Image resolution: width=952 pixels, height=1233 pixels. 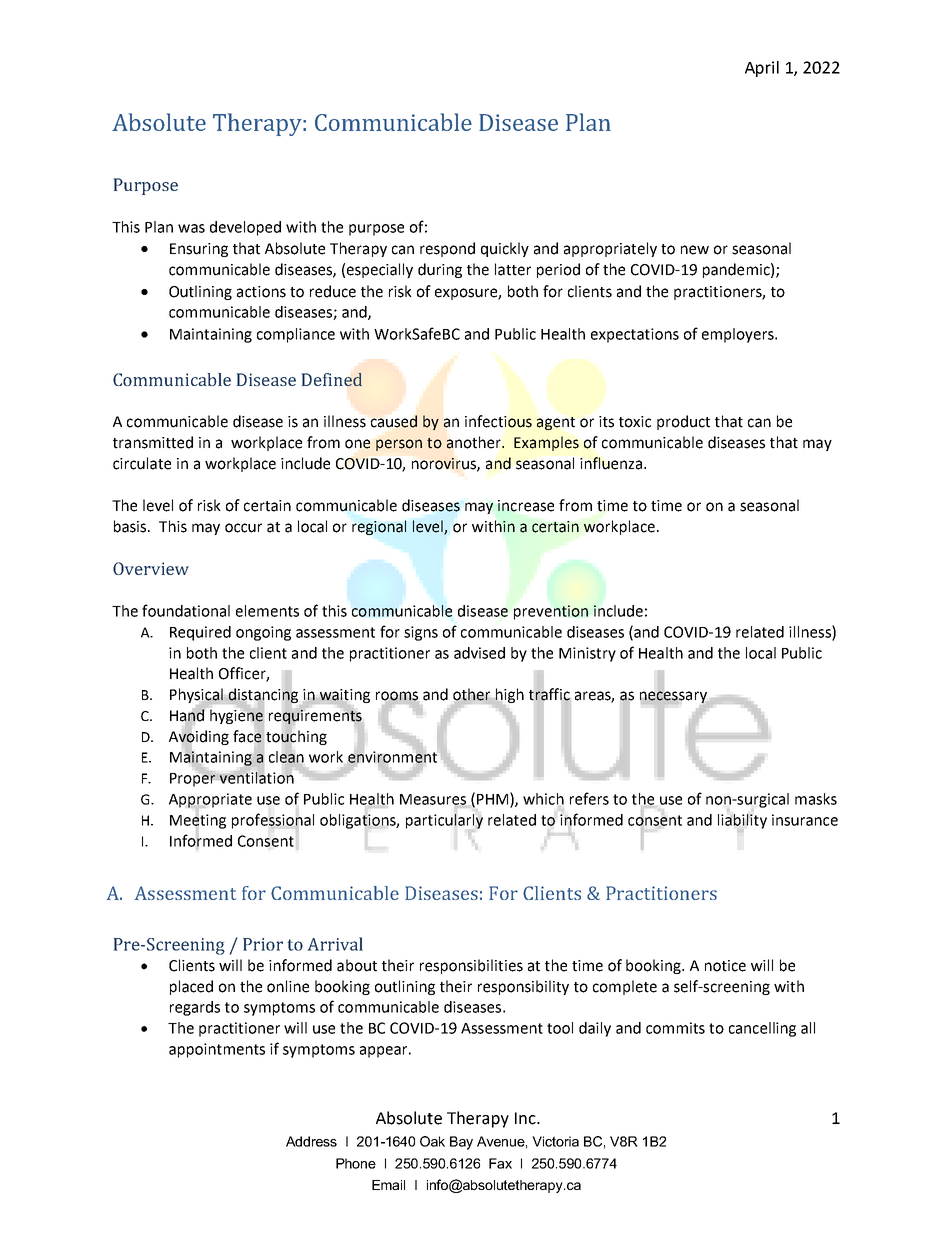 I want to click on April, so click(x=762, y=69).
